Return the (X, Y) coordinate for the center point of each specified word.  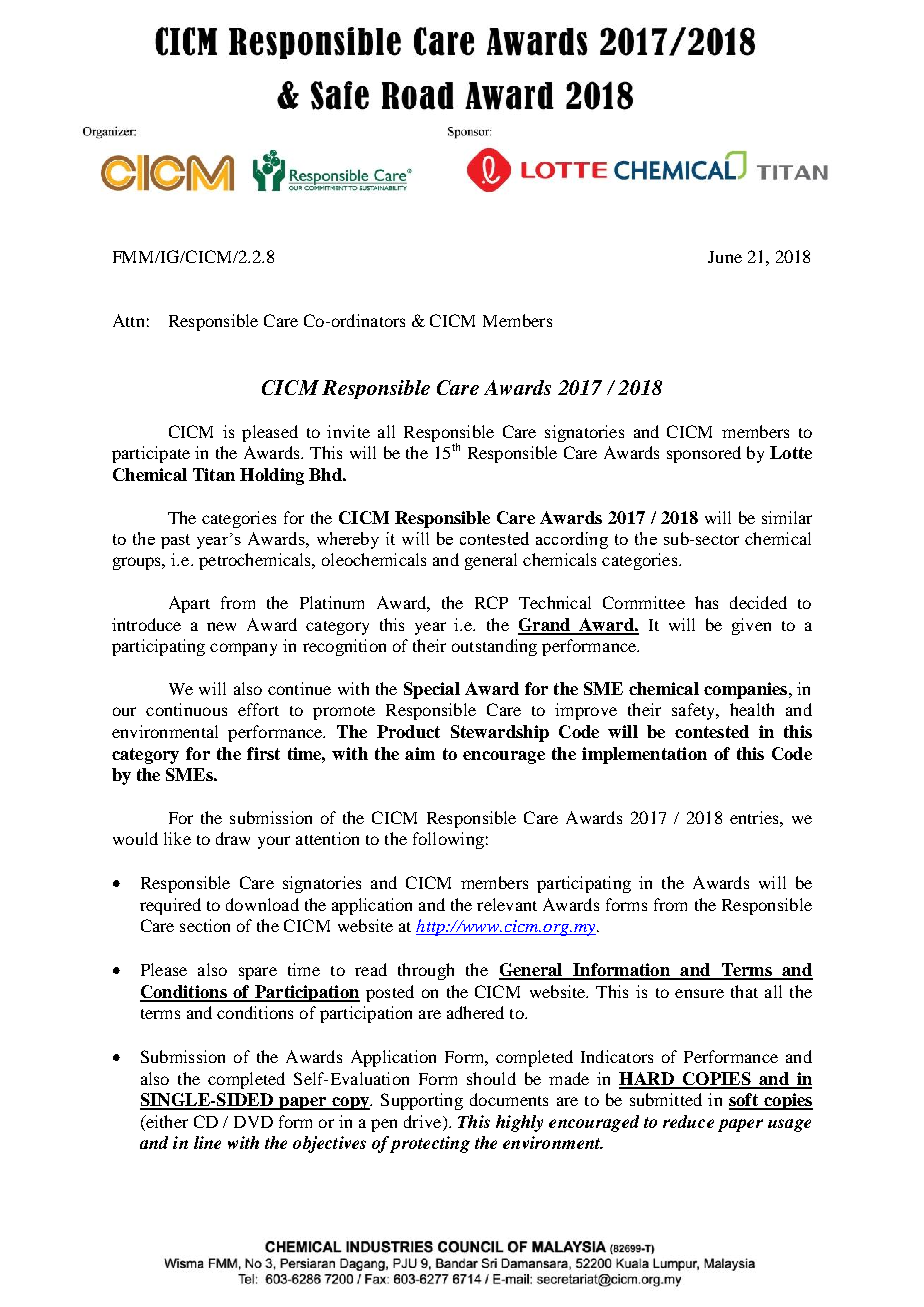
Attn (128, 320)
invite (348, 431)
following (448, 840)
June (725, 257)
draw (233, 838)
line (207, 1142)
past (175, 541)
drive (422, 1121)
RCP (491, 602)
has (706, 602)
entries (755, 817)
